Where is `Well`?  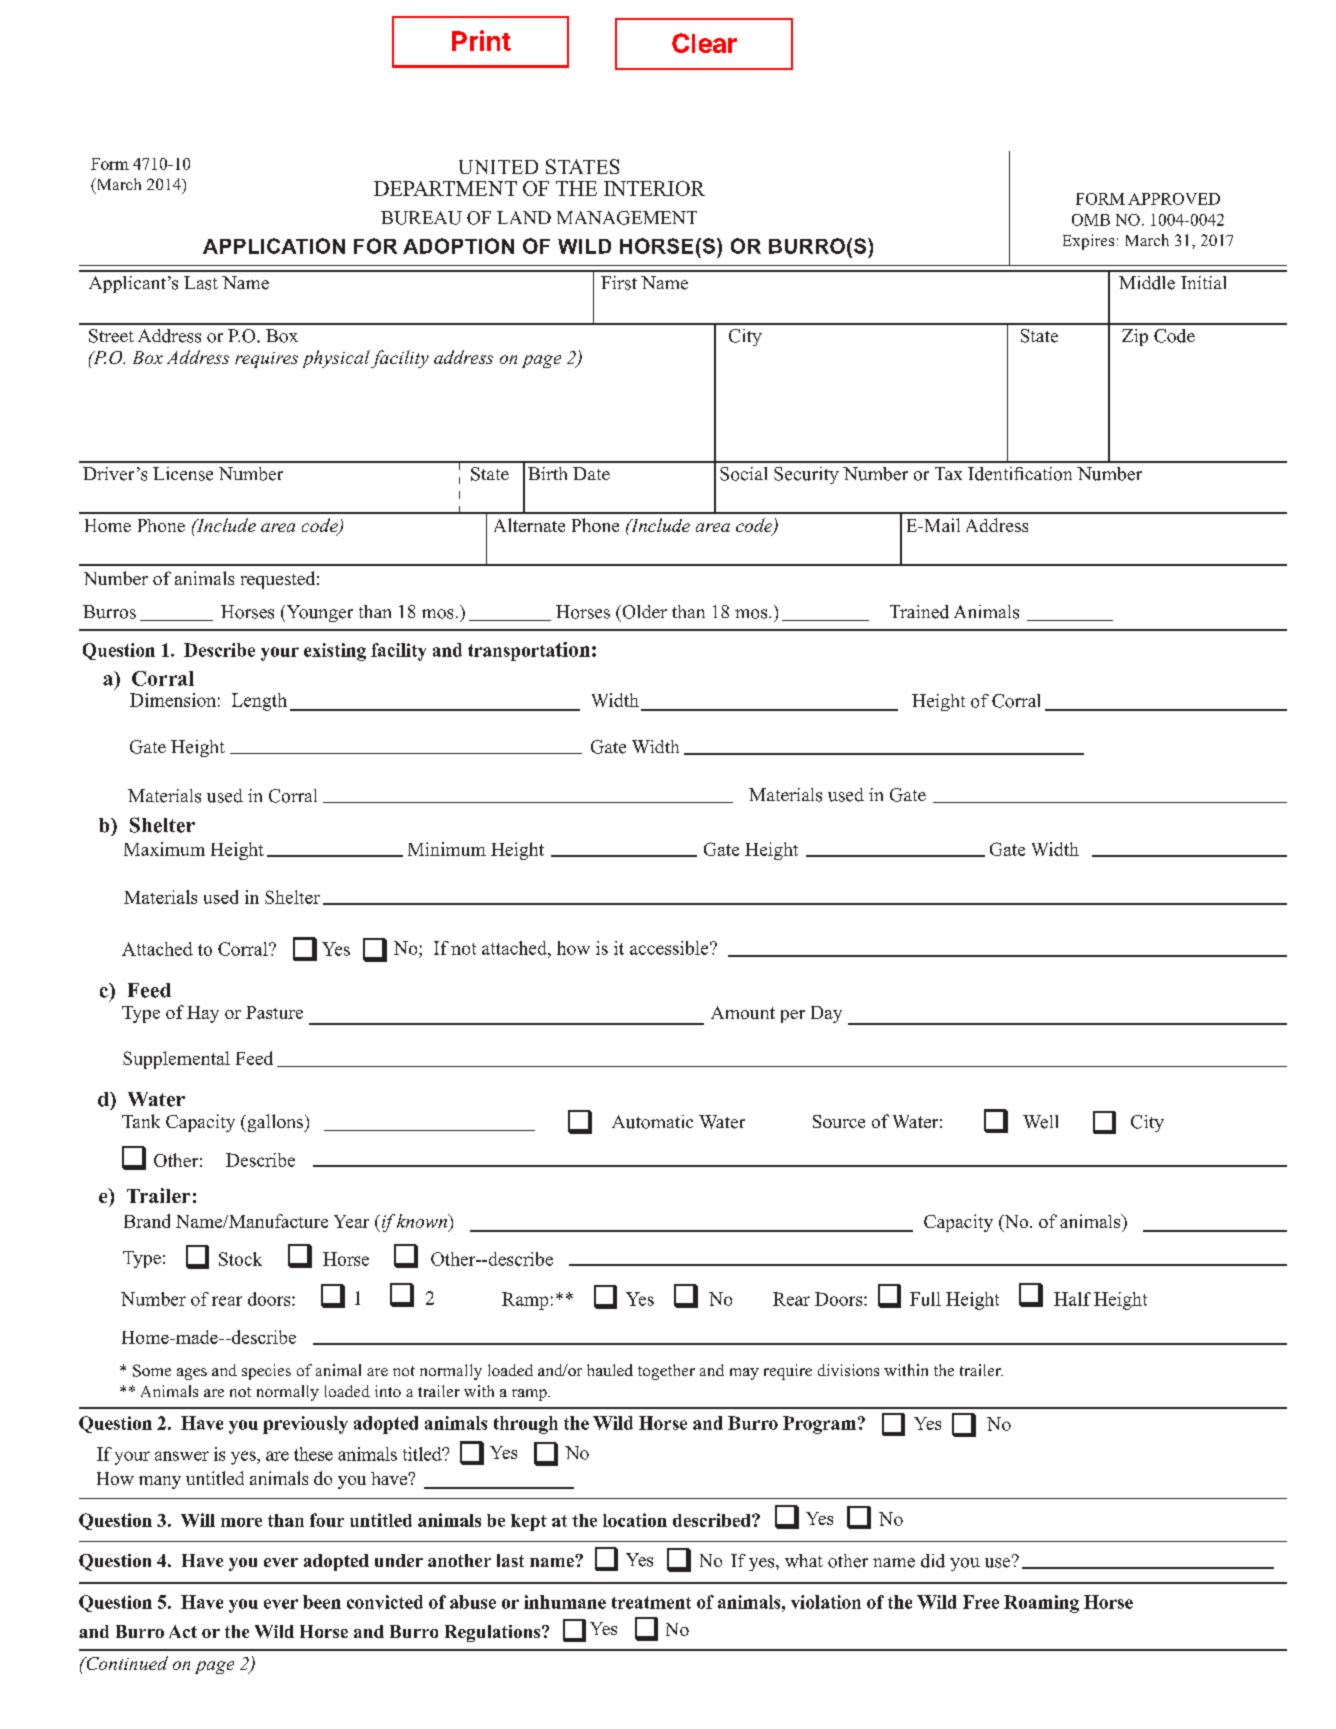 Well is located at coordinates (1040, 1122).
